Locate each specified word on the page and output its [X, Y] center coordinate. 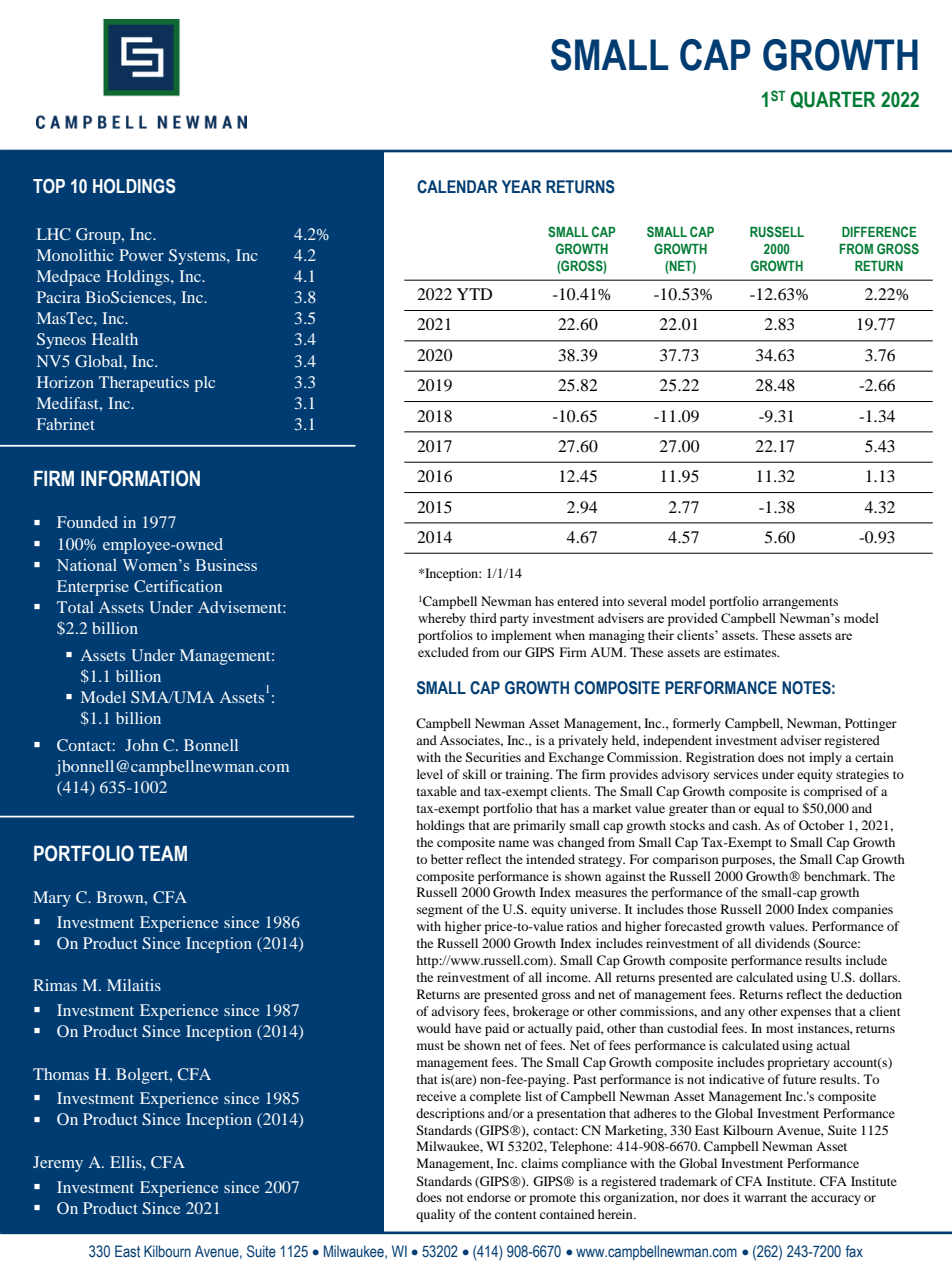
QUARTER [833, 100]
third [483, 618]
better [447, 859]
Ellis [127, 1162]
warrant [765, 1198]
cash [746, 825]
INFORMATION [140, 478]
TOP [49, 186]
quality [435, 1215]
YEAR [521, 186]
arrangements [800, 603]
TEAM [163, 853]
